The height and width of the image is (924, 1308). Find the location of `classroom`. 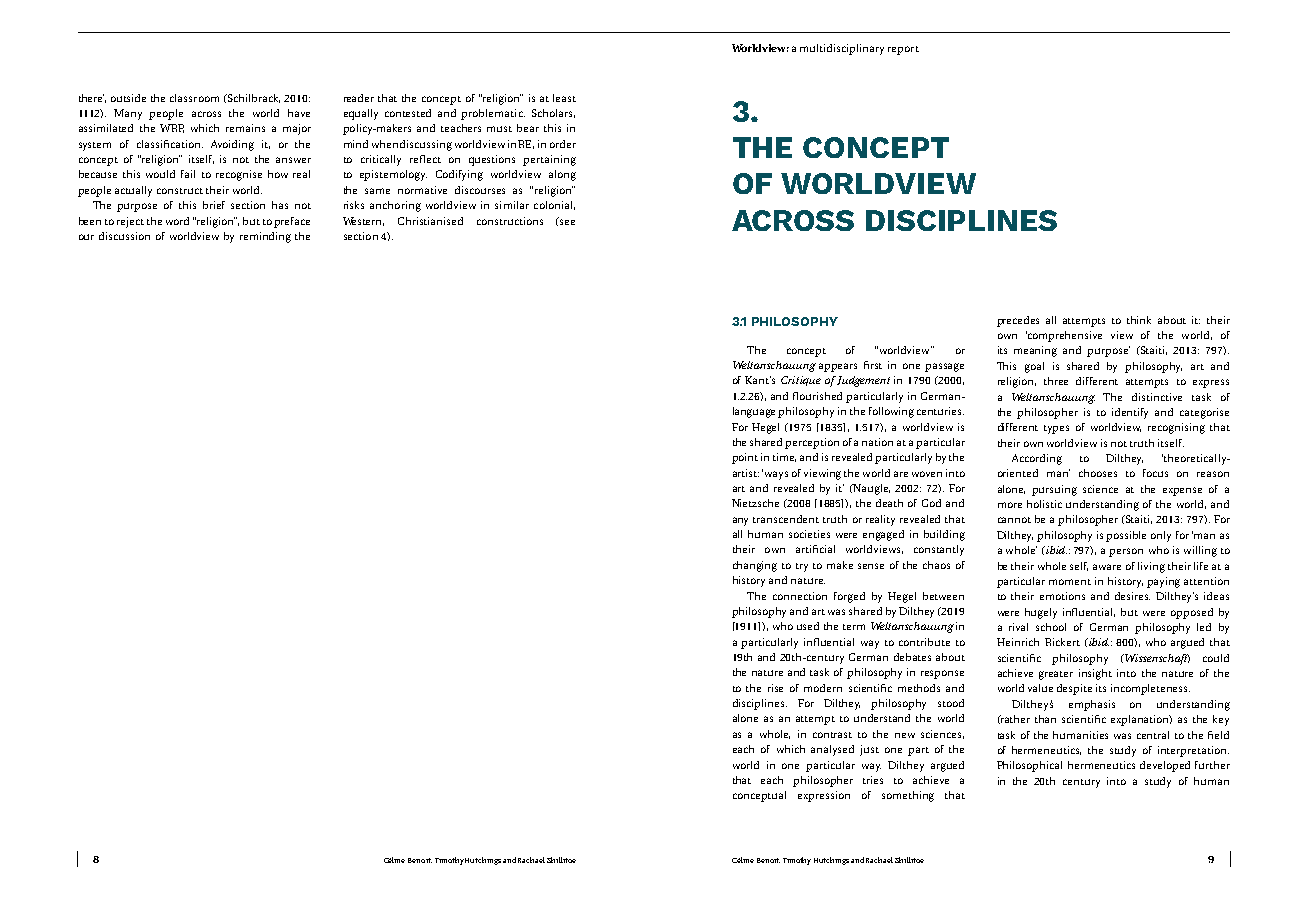

classroom is located at coordinates (194, 98).
